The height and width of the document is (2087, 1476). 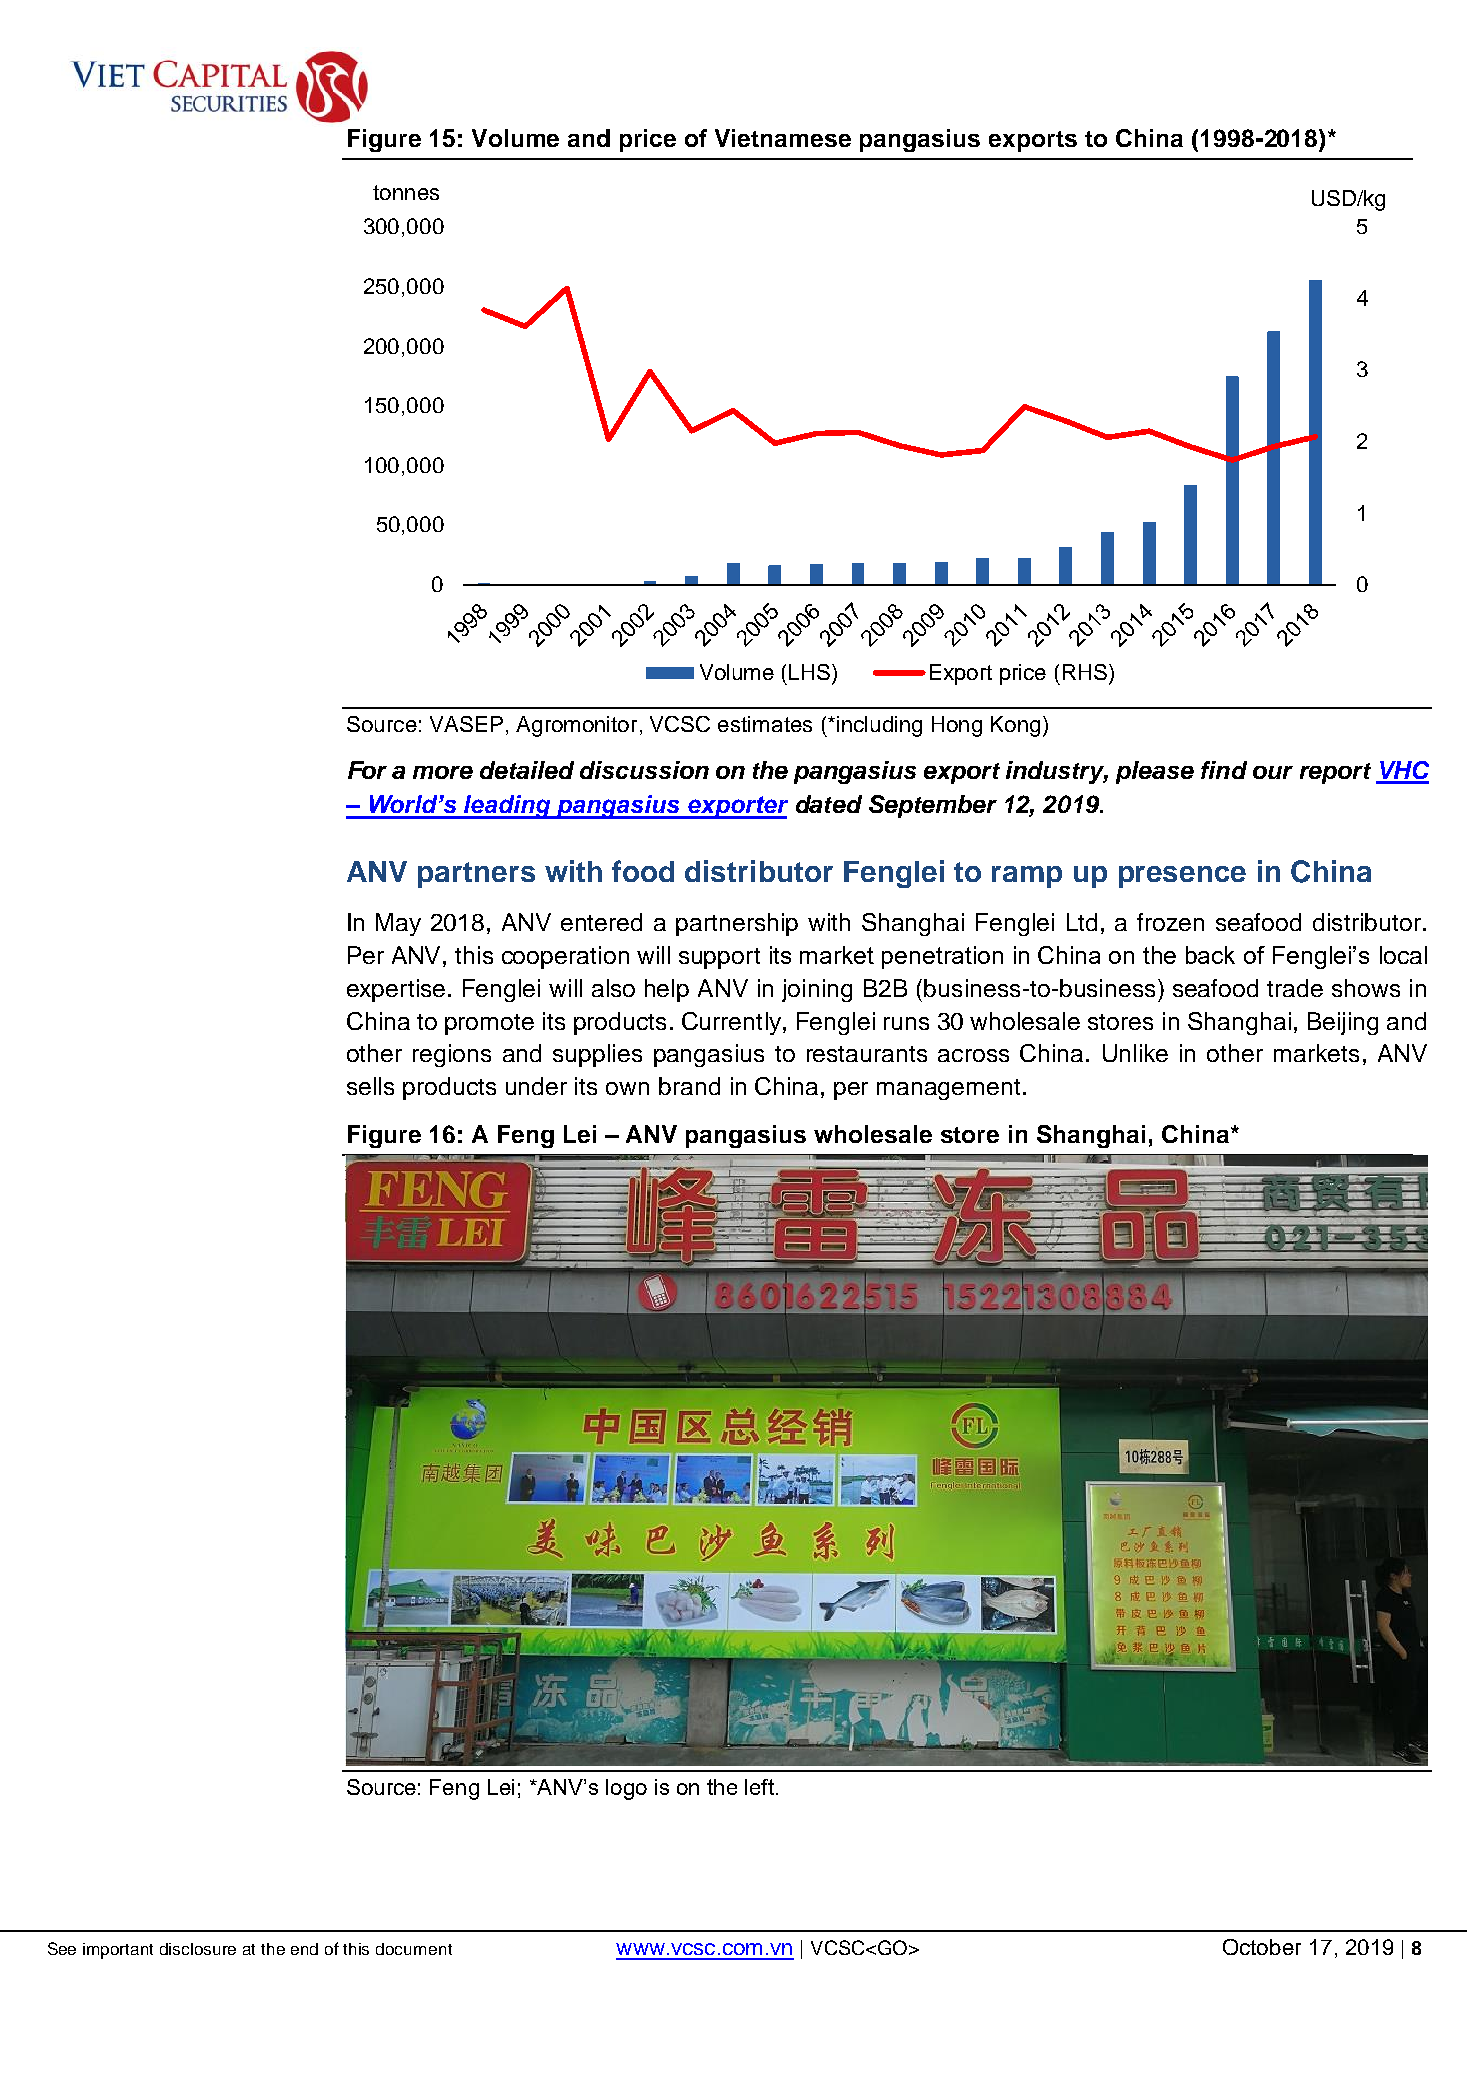 What do you see at coordinates (1224, 770) in the document?
I see `find` at bounding box center [1224, 770].
